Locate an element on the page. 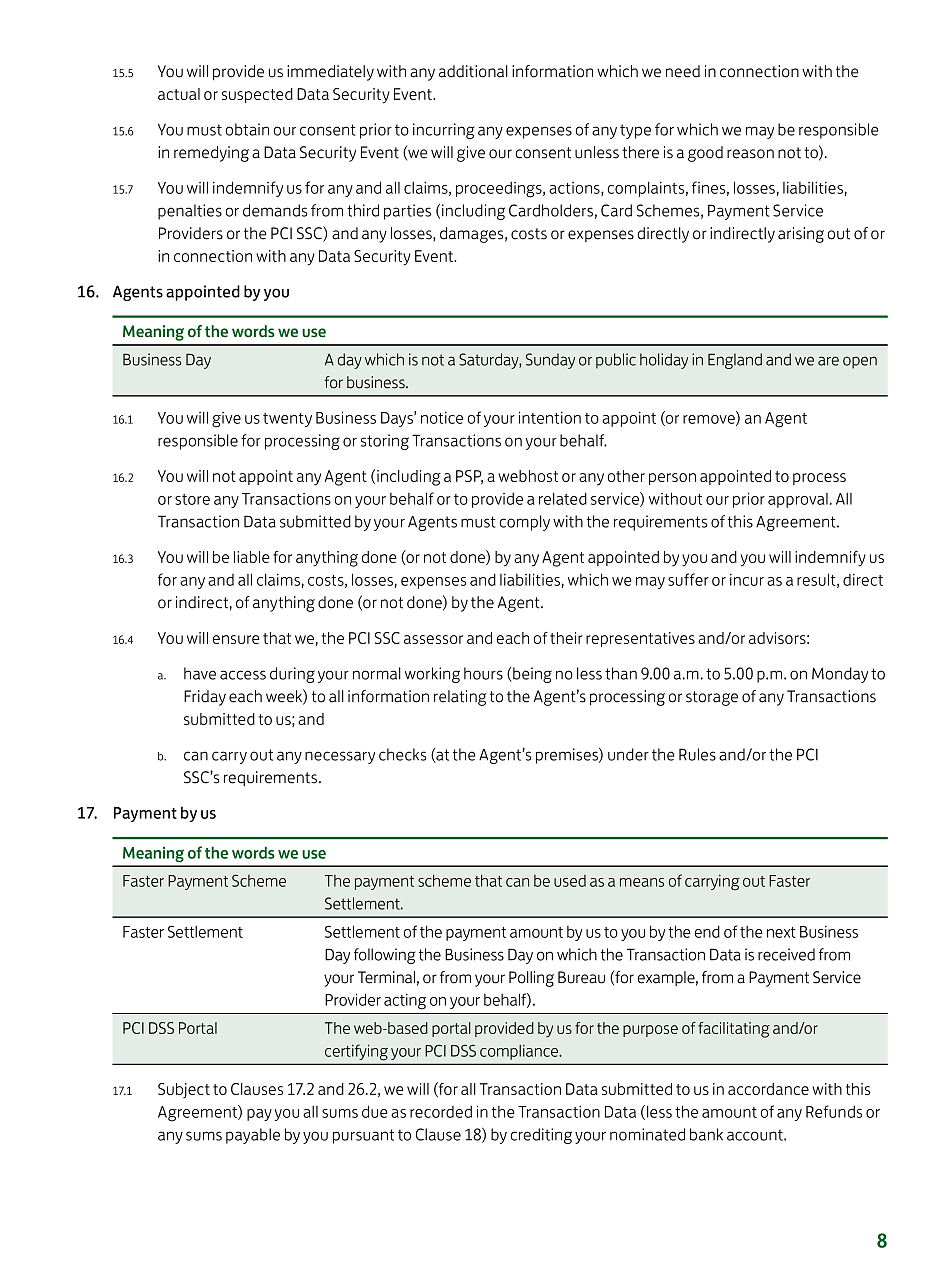 This image has width=952, height=1287. additional is located at coordinates (473, 71).
